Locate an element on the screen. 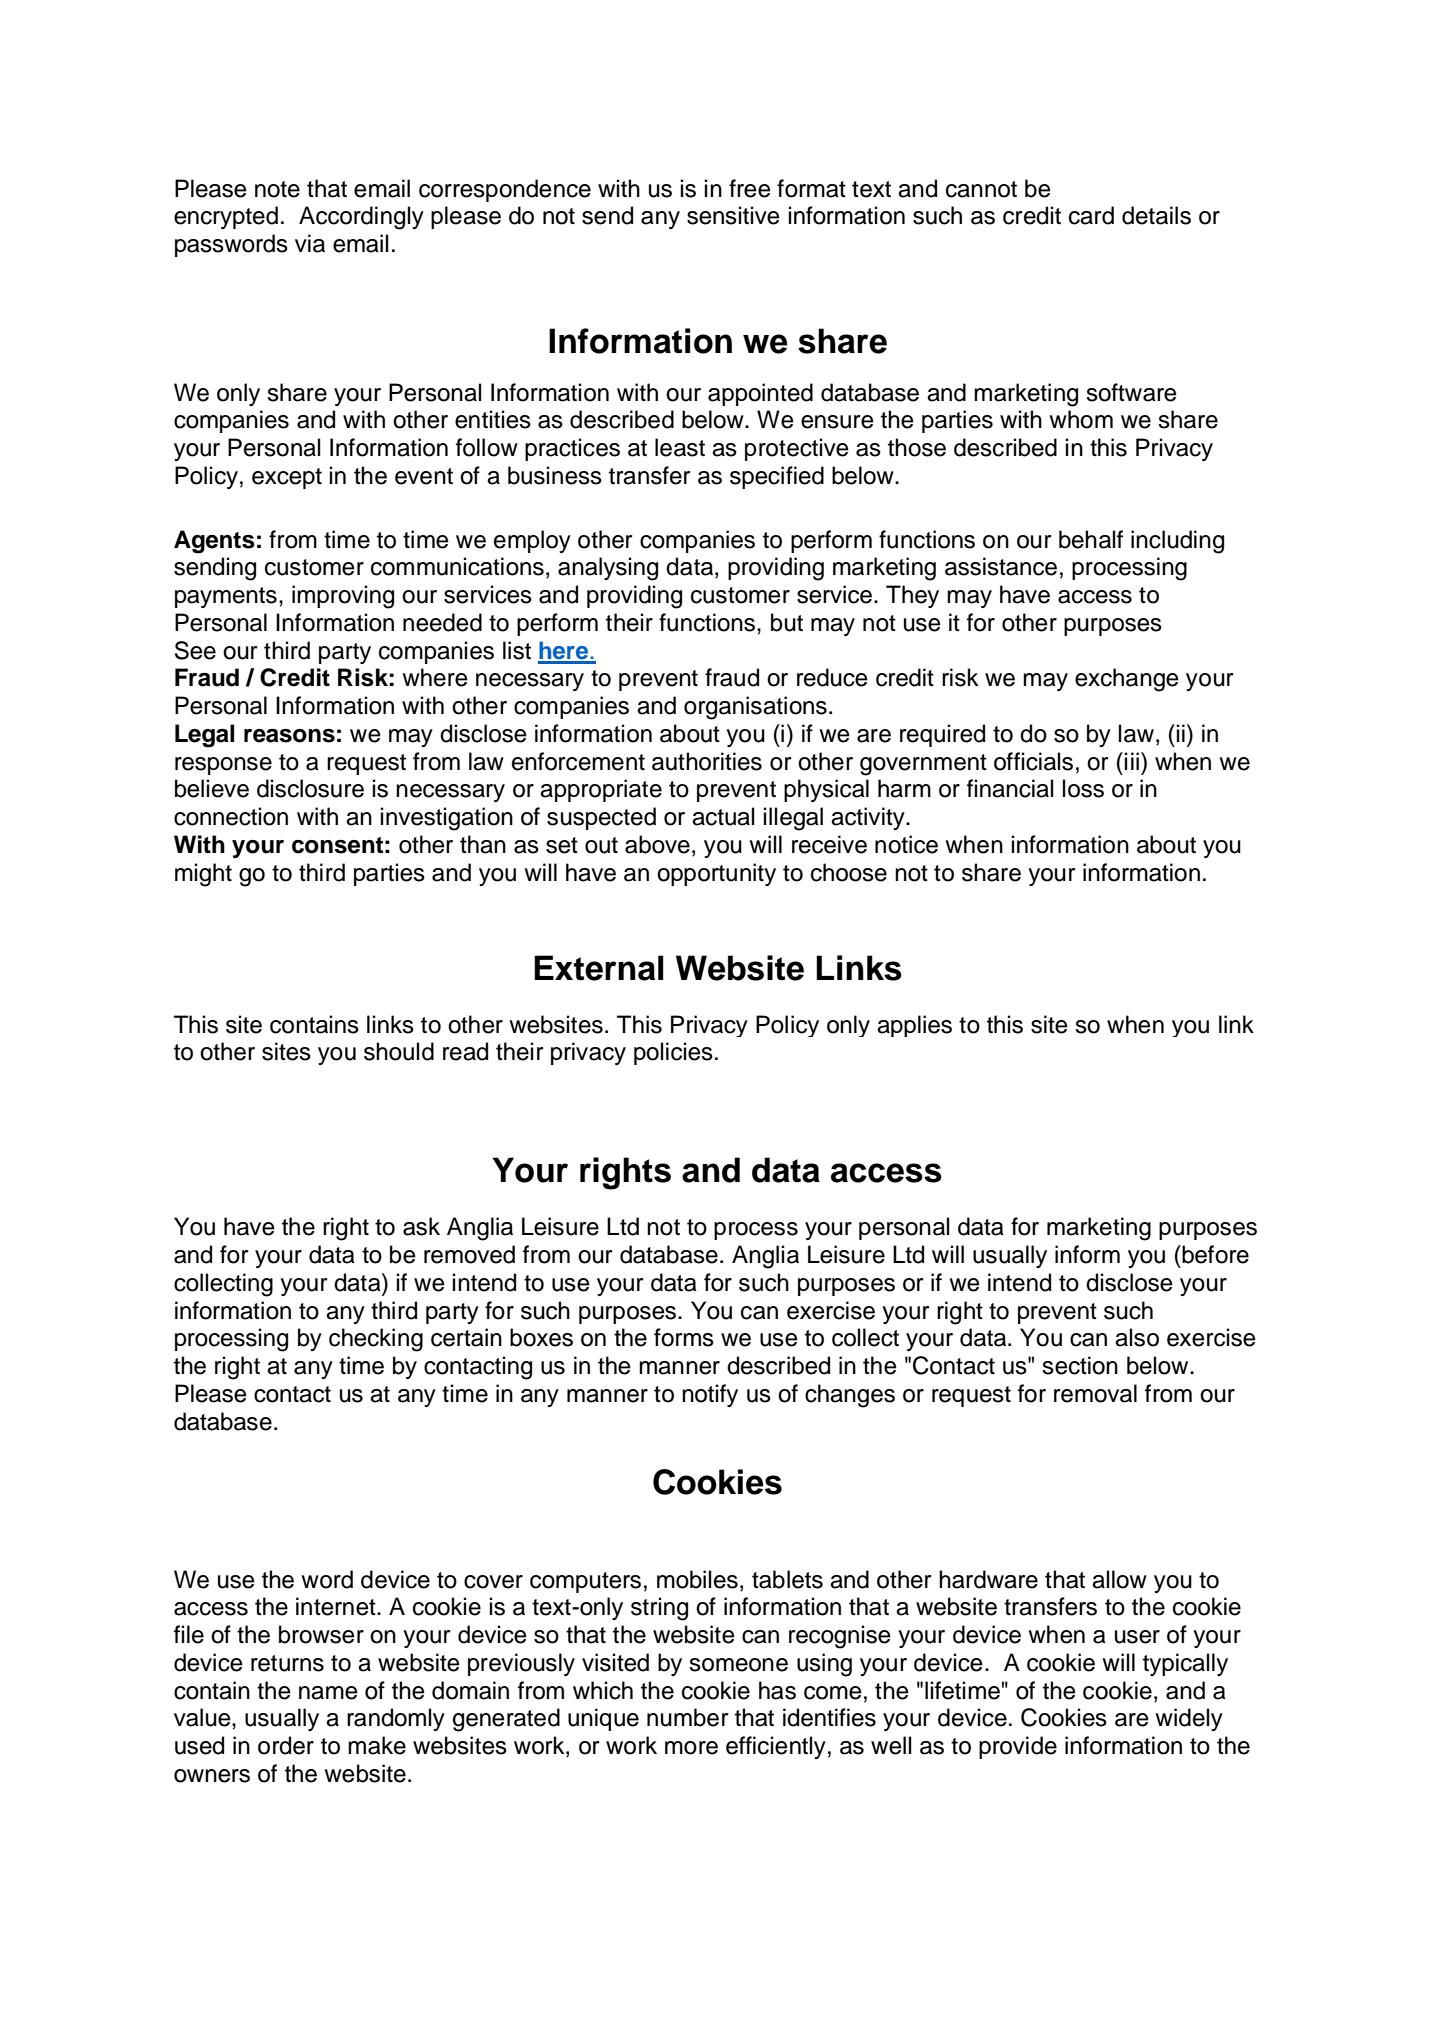 This screenshot has height=2031, width=1435. before is located at coordinates (1214, 1254).
